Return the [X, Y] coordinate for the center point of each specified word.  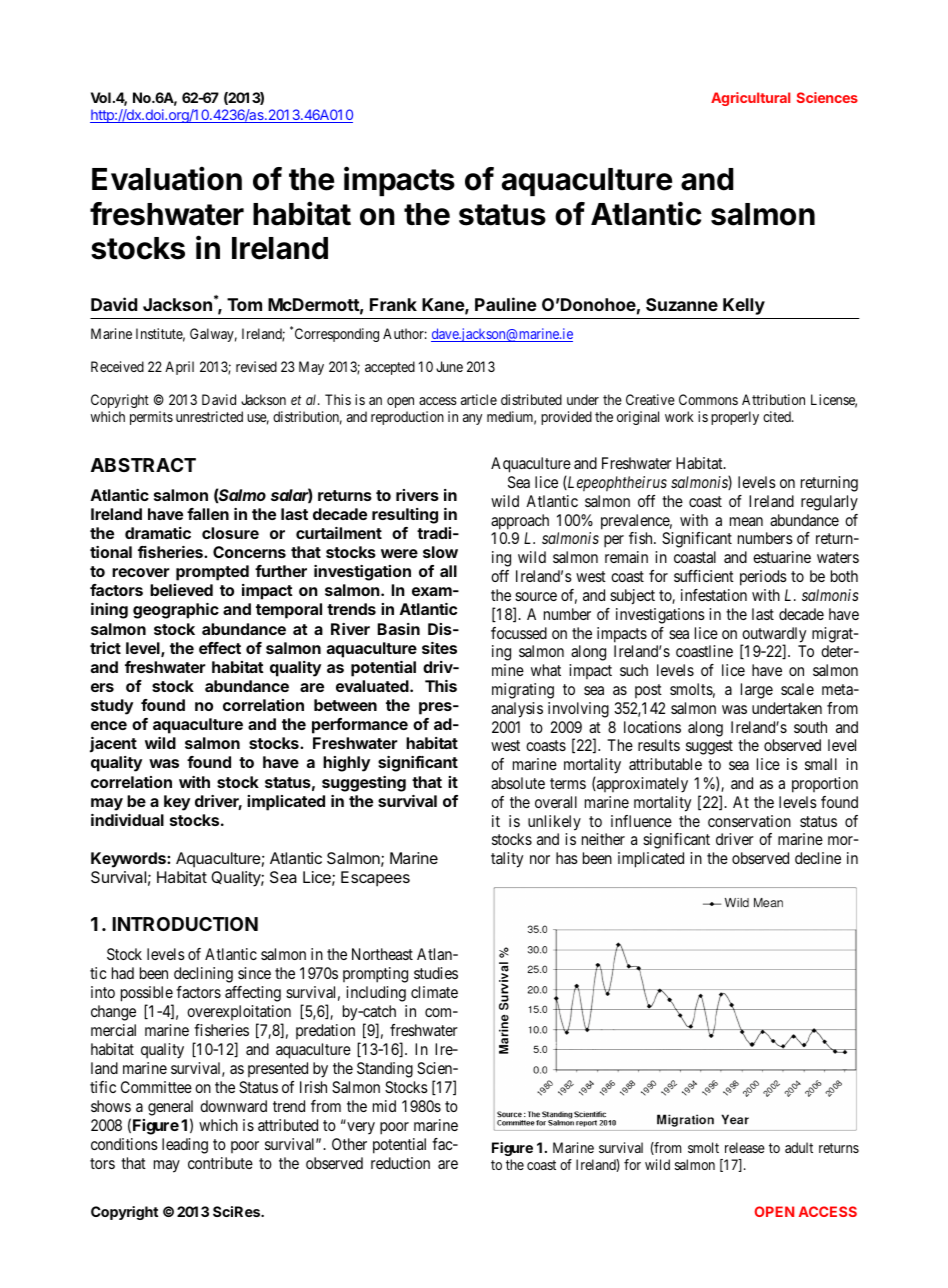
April [179, 368]
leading [185, 1146]
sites [439, 648]
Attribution [773, 399]
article [479, 399]
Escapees [375, 879]
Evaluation [167, 178]
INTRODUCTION [185, 924]
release [745, 1147]
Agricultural [750, 99]
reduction [400, 1163]
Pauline [506, 304]
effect [220, 648]
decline [818, 858]
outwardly [773, 636]
